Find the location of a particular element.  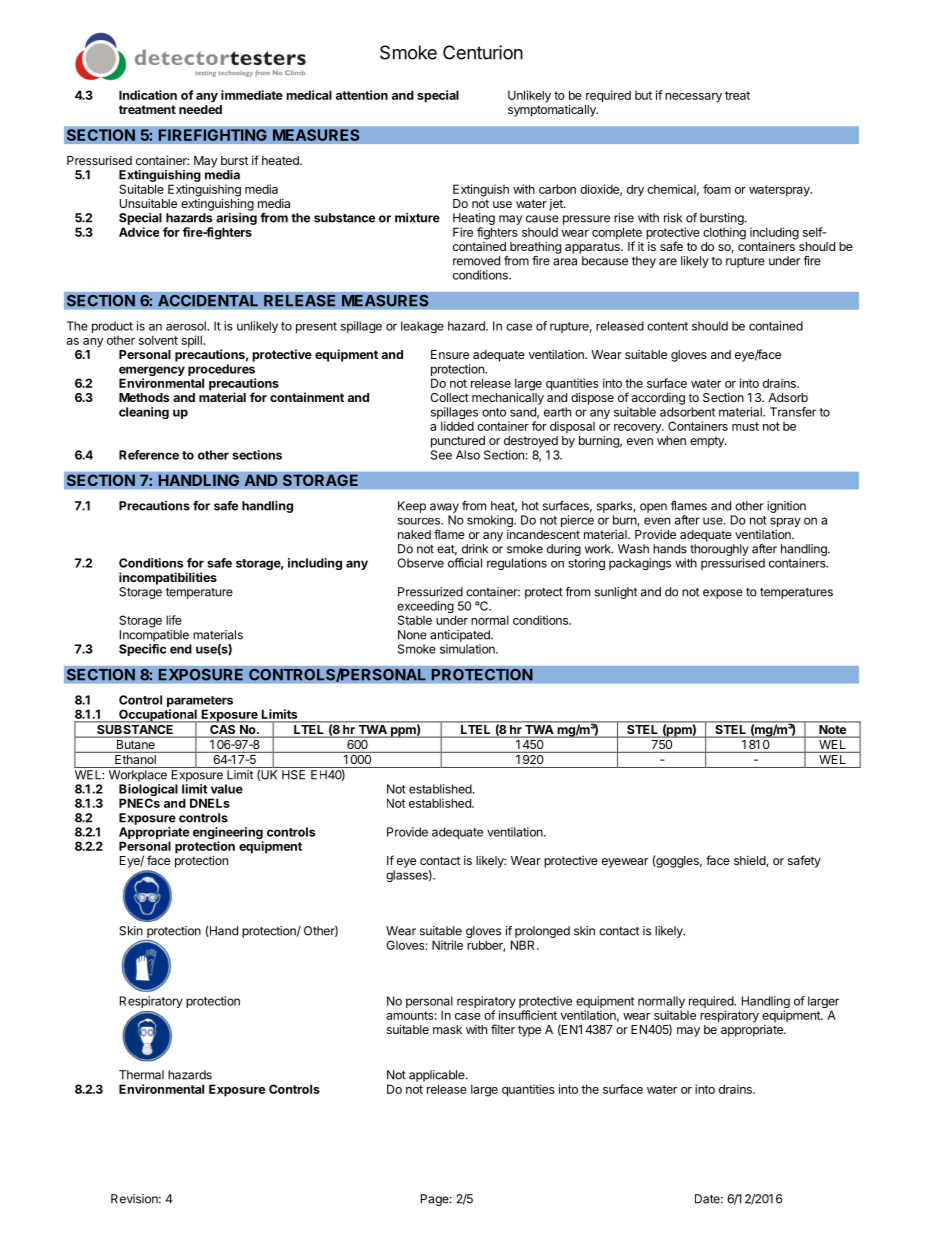

shield is located at coordinates (750, 861).
